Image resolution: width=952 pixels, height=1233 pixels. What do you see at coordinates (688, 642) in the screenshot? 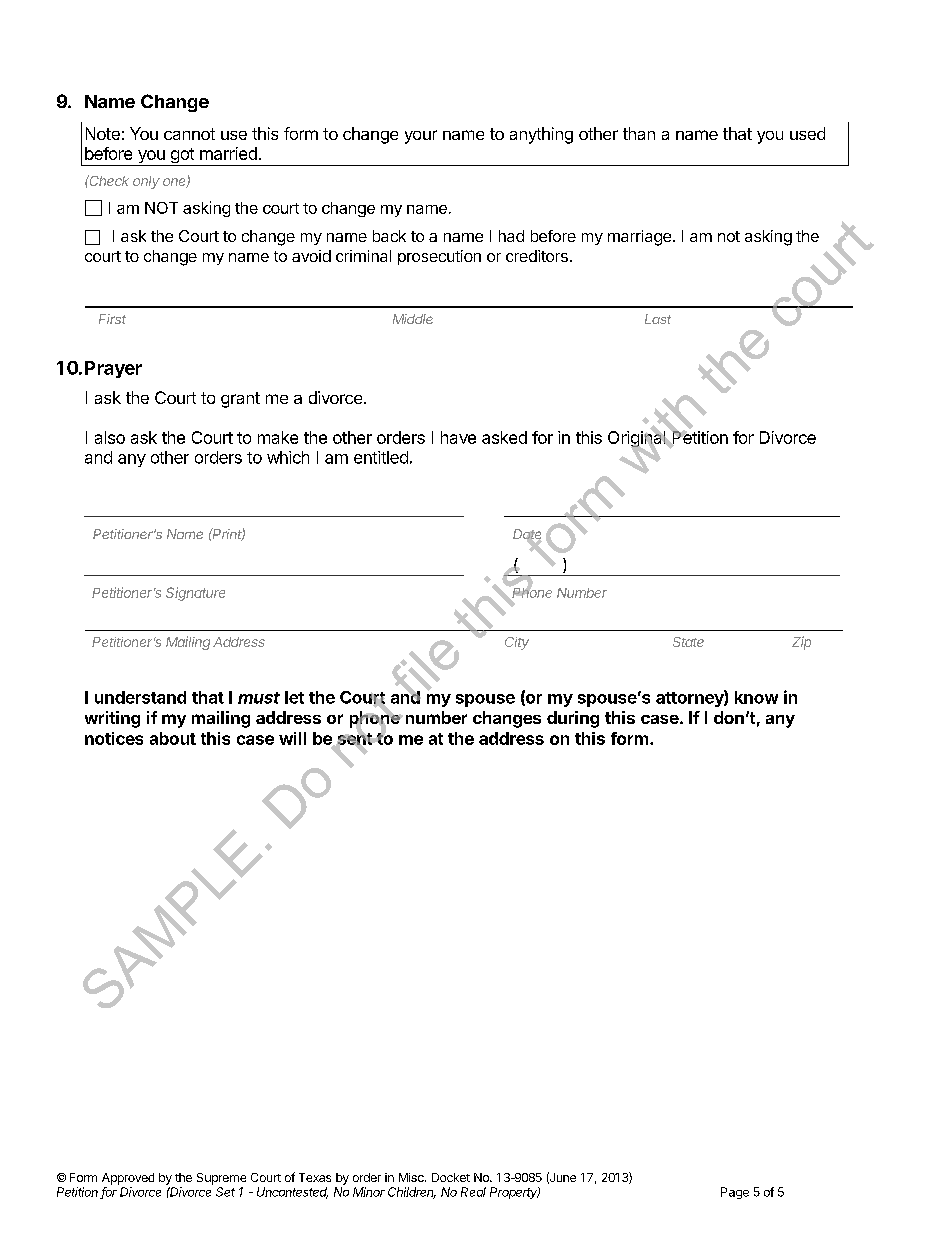
I see `State` at bounding box center [688, 642].
